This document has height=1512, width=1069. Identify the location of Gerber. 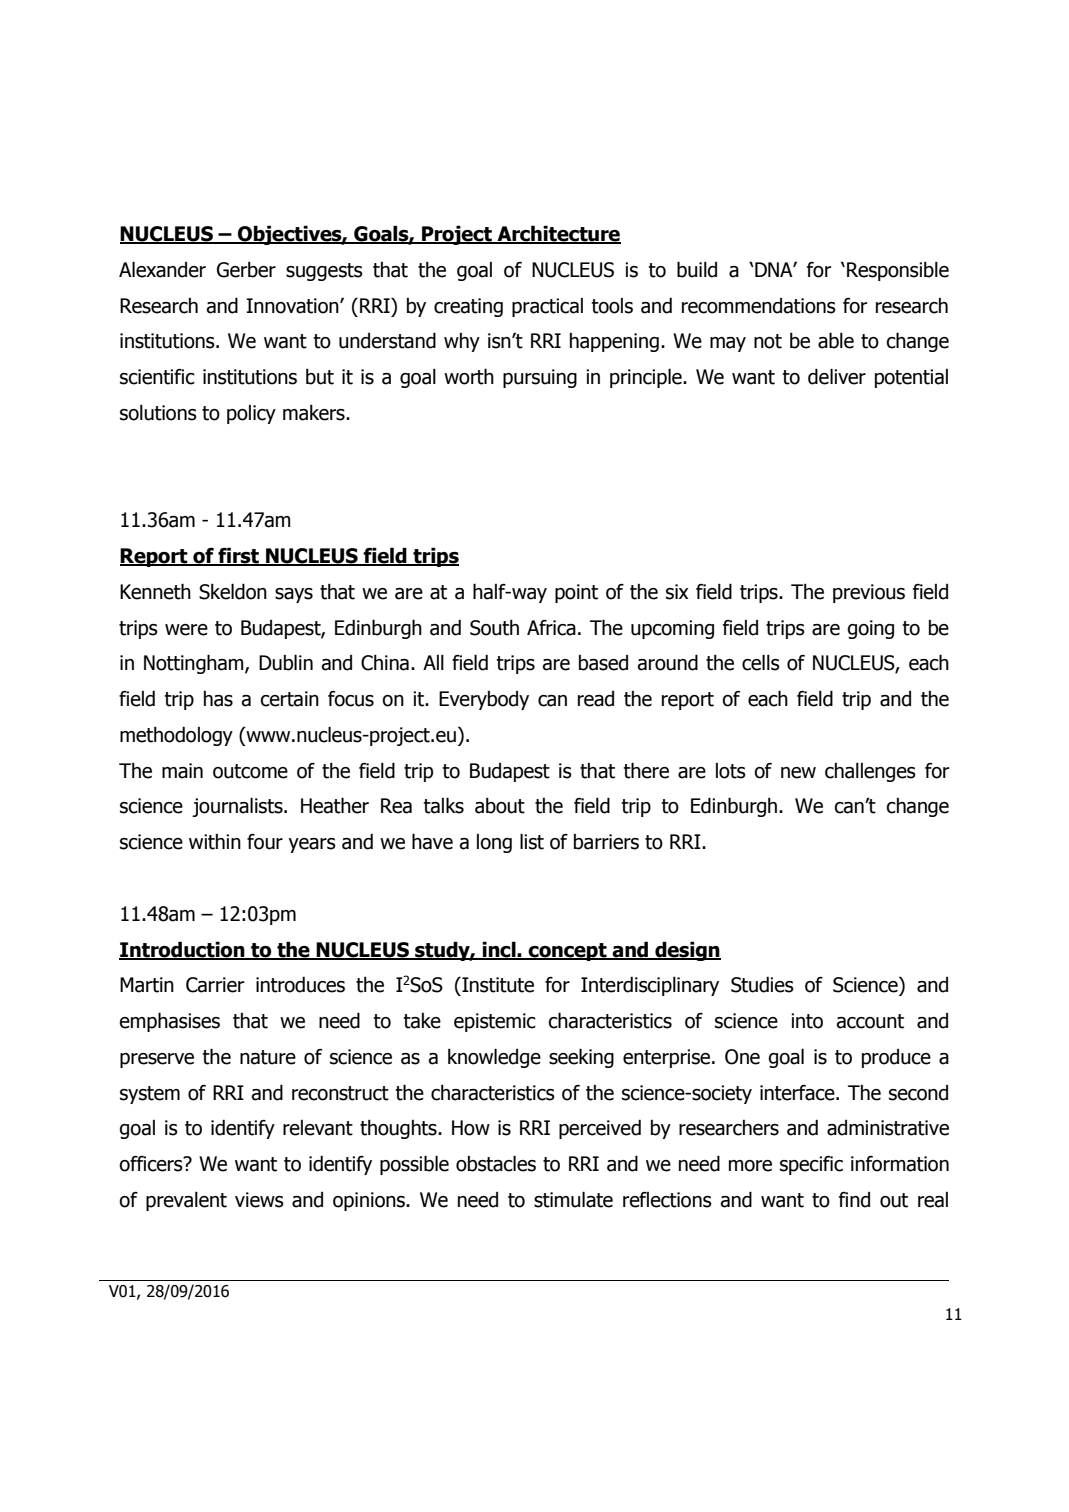
(246, 270).
